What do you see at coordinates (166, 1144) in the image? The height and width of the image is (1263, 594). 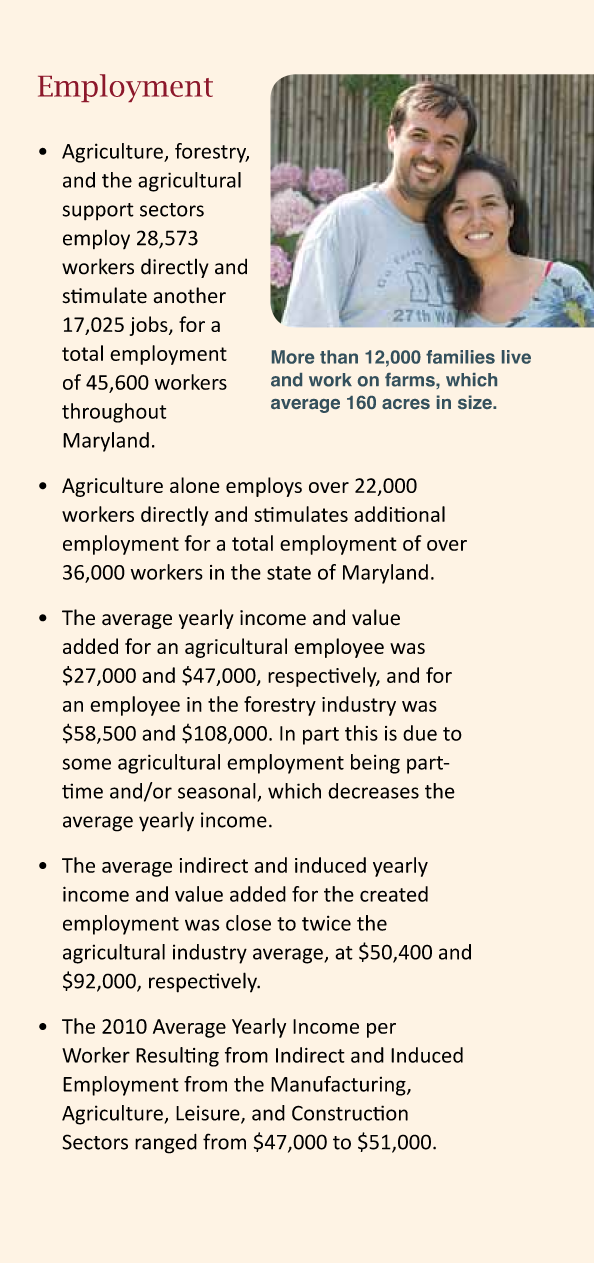 I see `ranged` at bounding box center [166, 1144].
